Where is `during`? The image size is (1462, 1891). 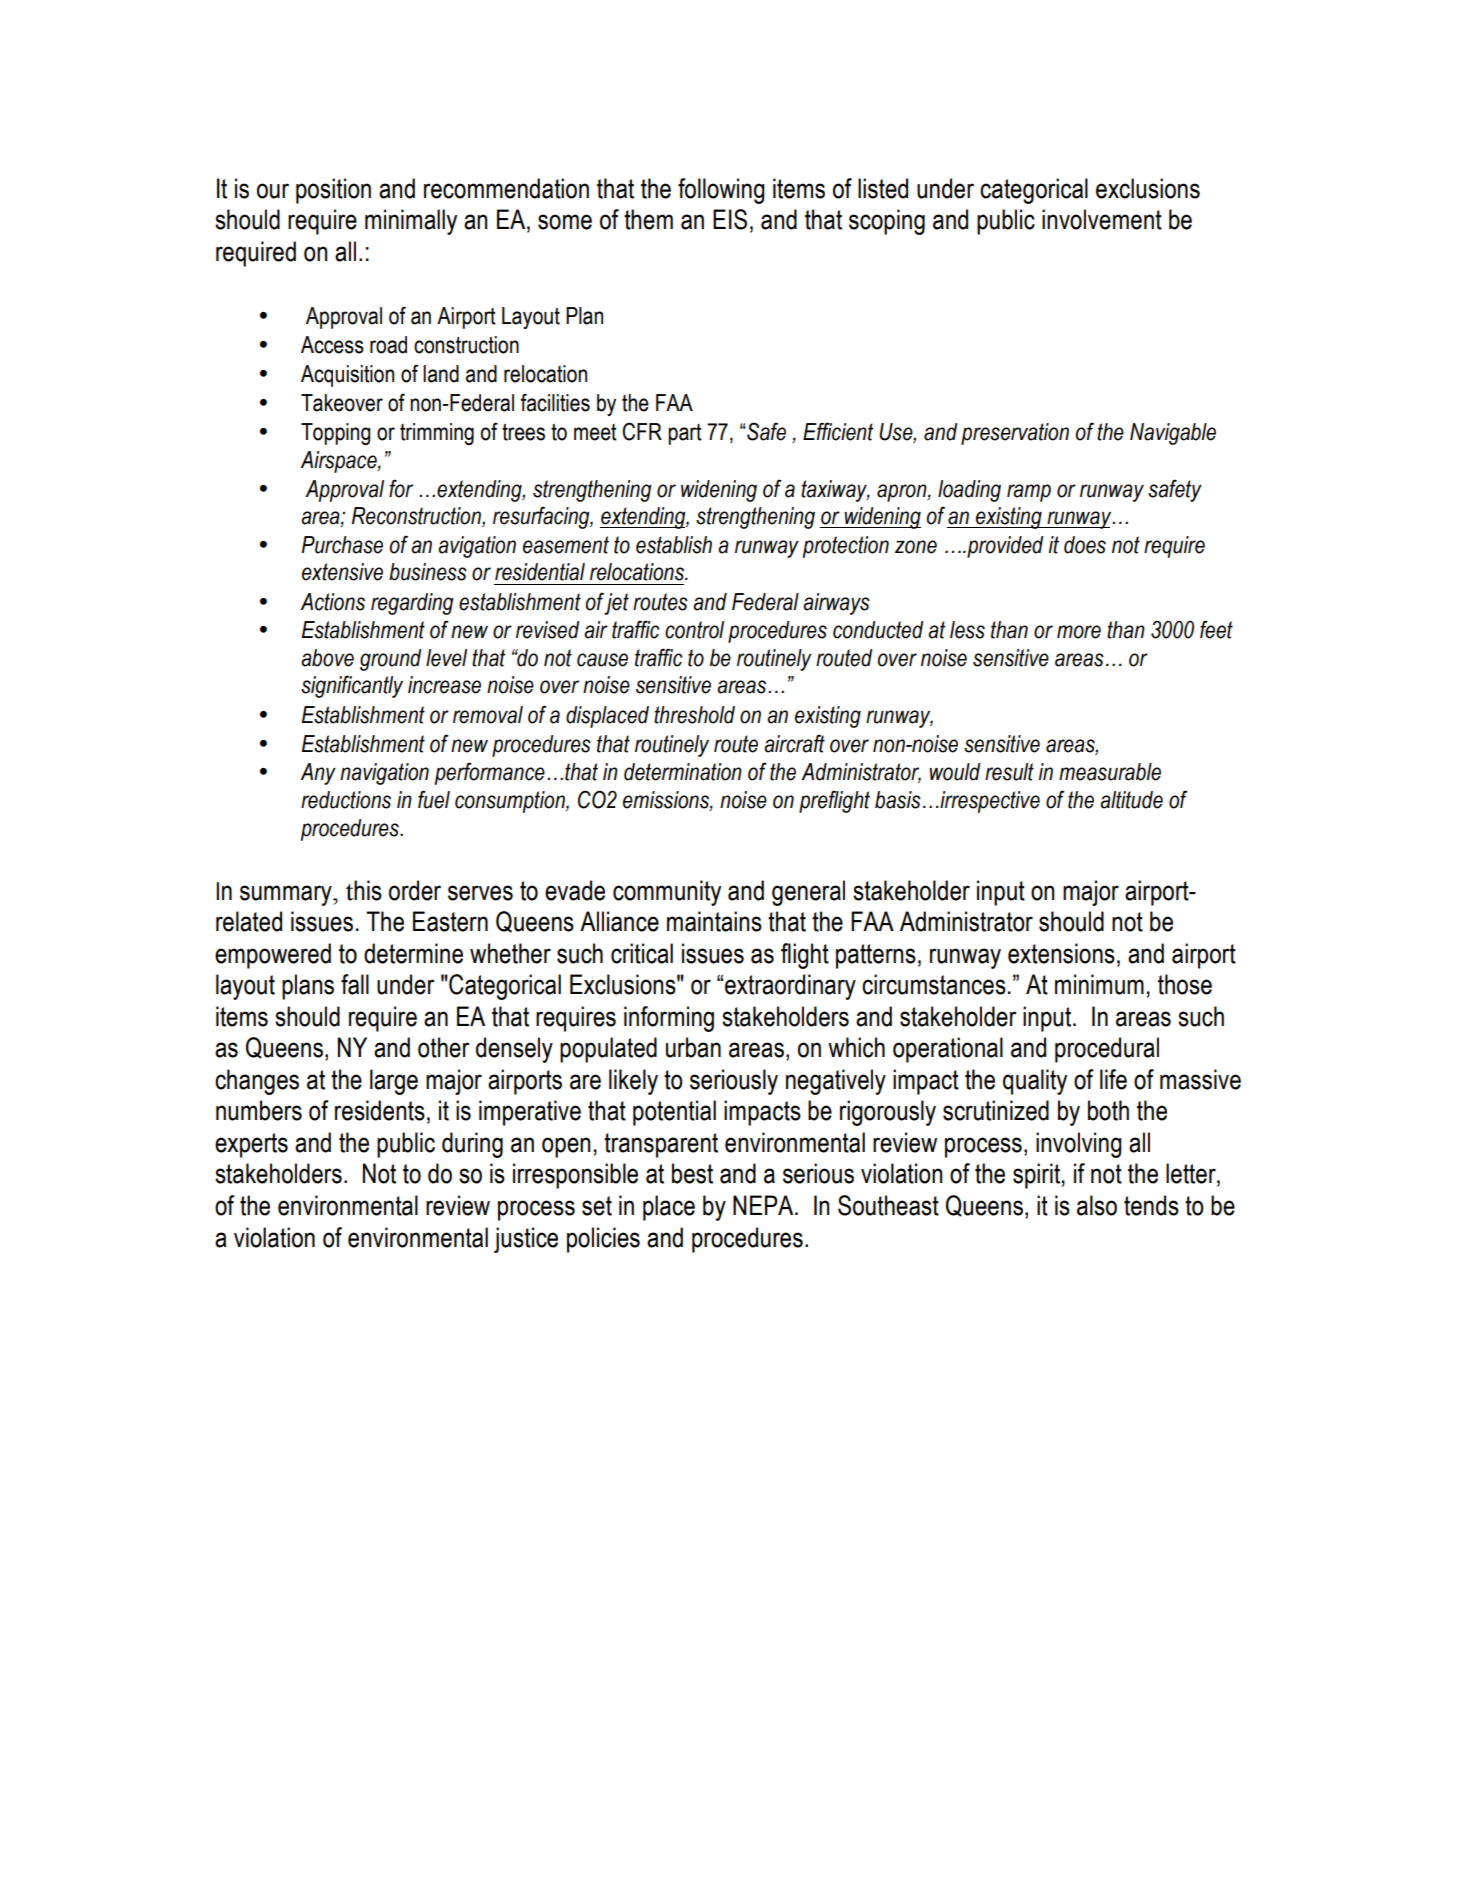 during is located at coordinates (472, 1145).
